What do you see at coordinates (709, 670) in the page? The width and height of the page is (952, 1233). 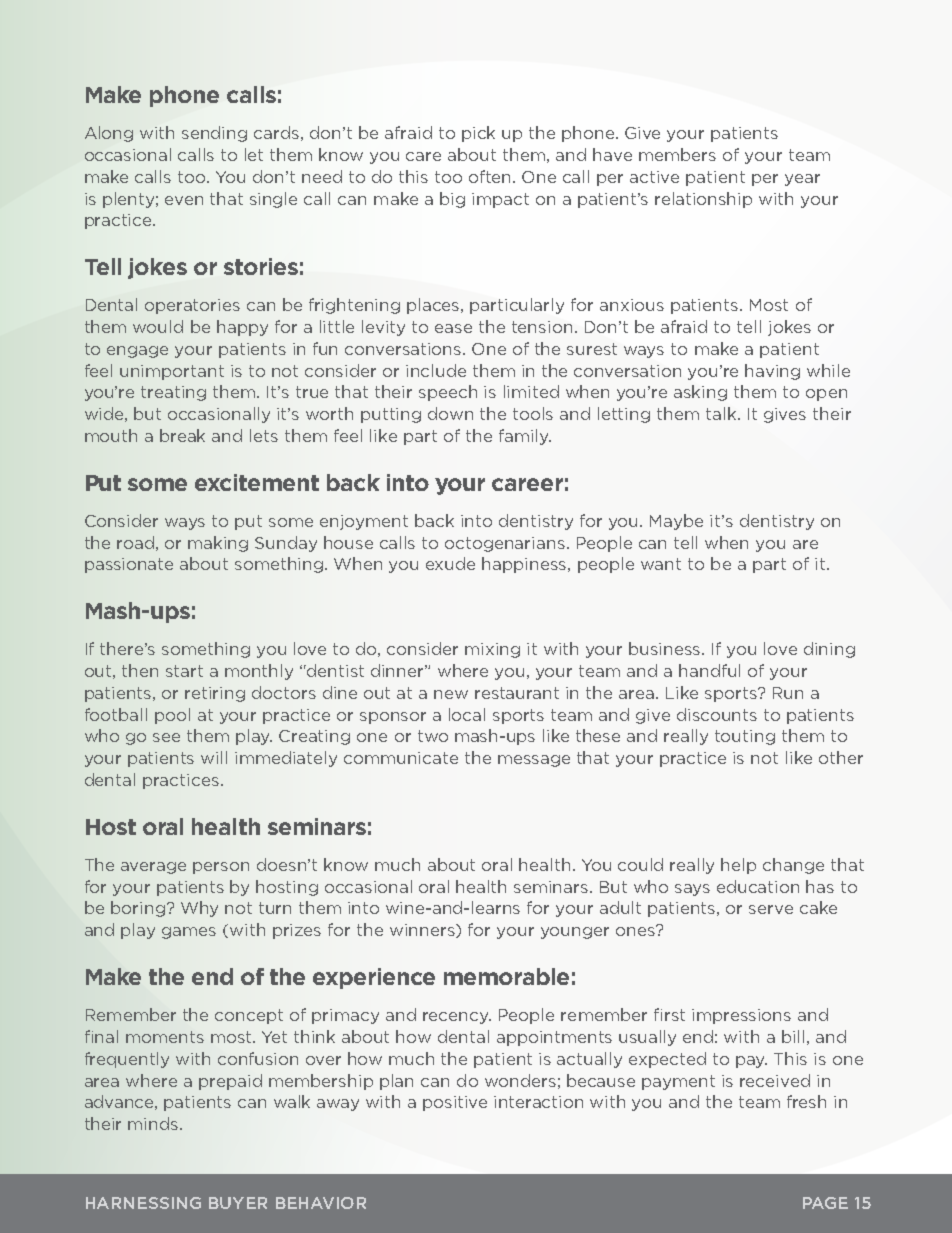 I see `handful` at bounding box center [709, 670].
